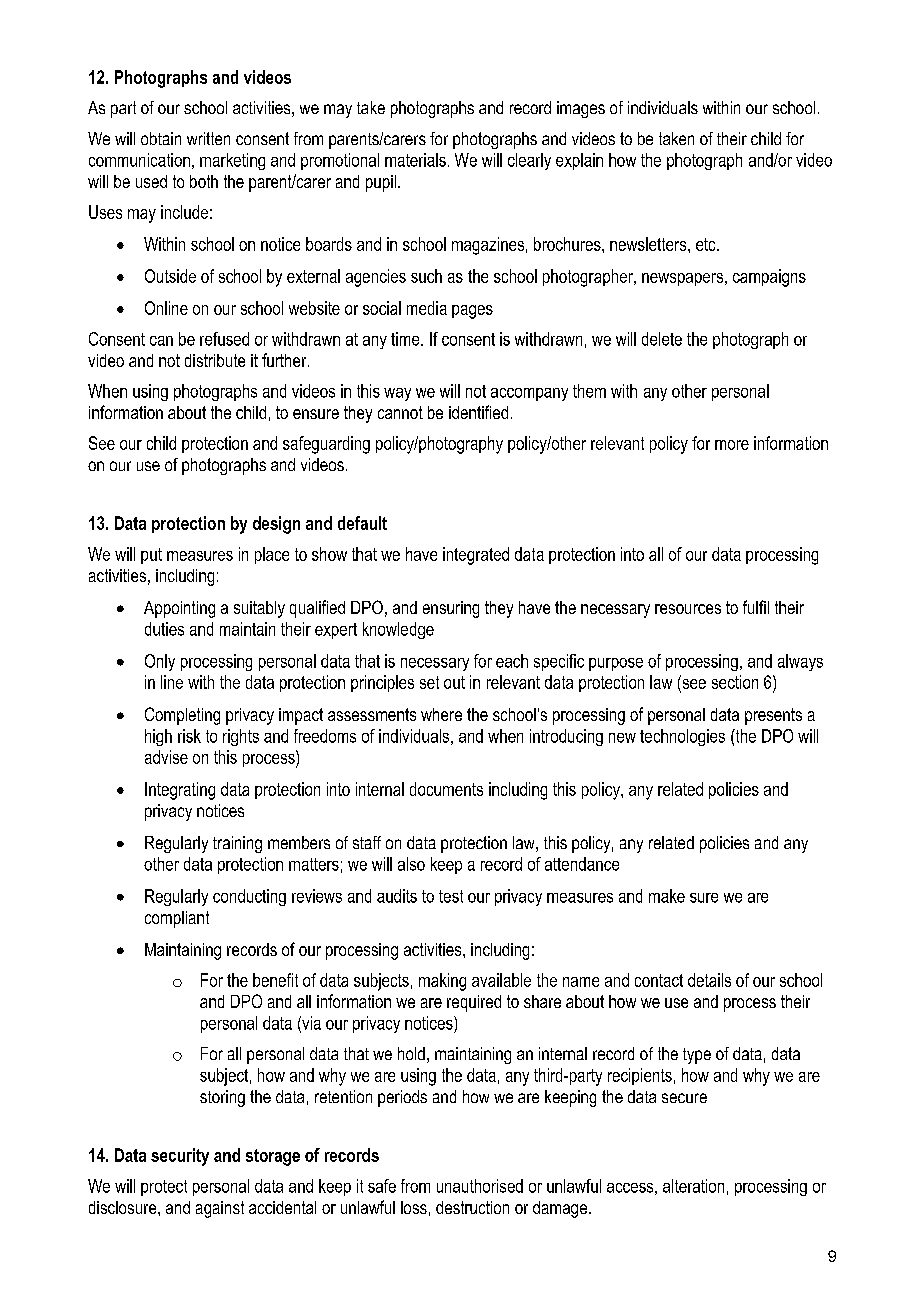  I want to click on set, so click(429, 682).
